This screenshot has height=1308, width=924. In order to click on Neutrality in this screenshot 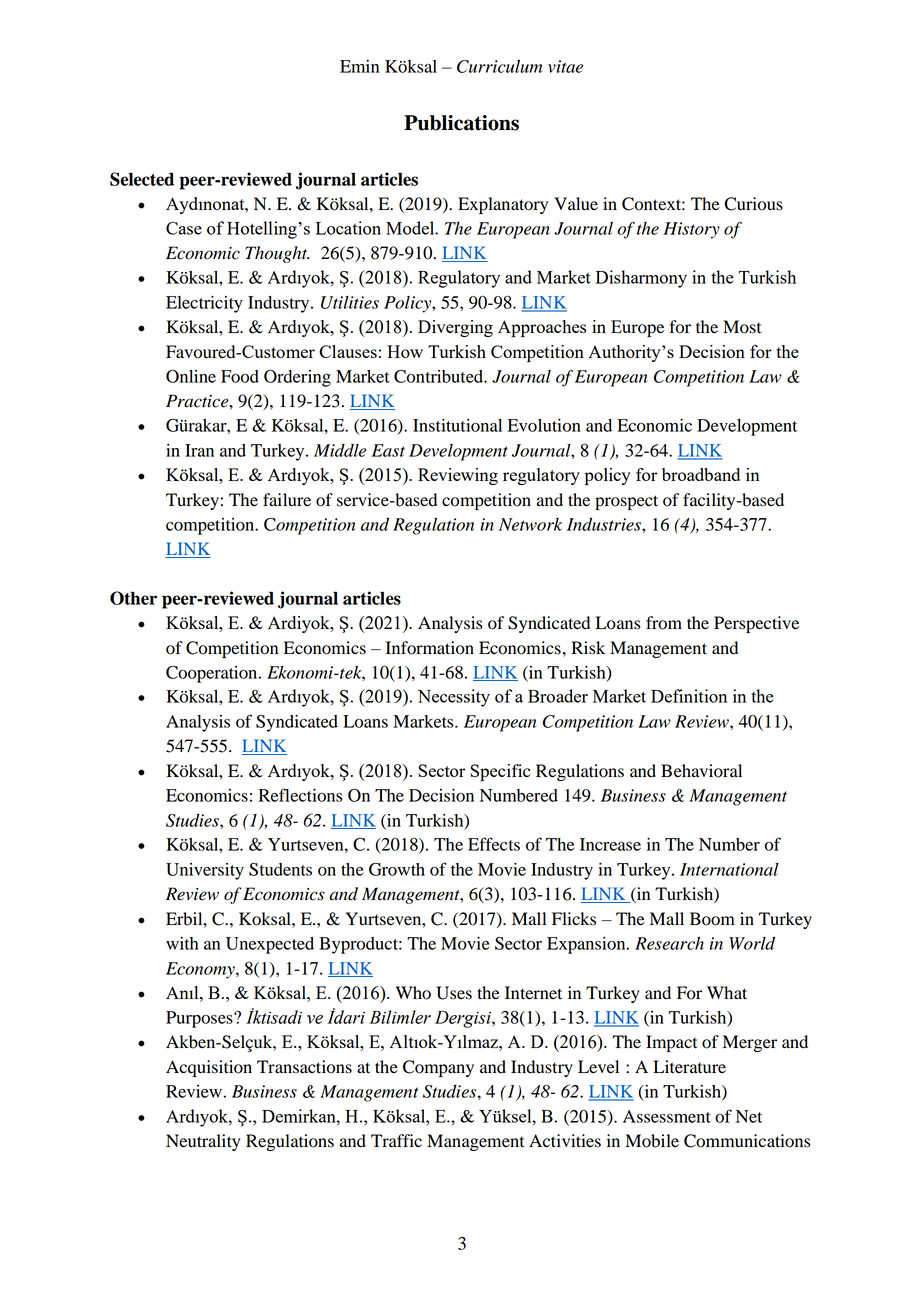, I will do `click(203, 1142)`.
